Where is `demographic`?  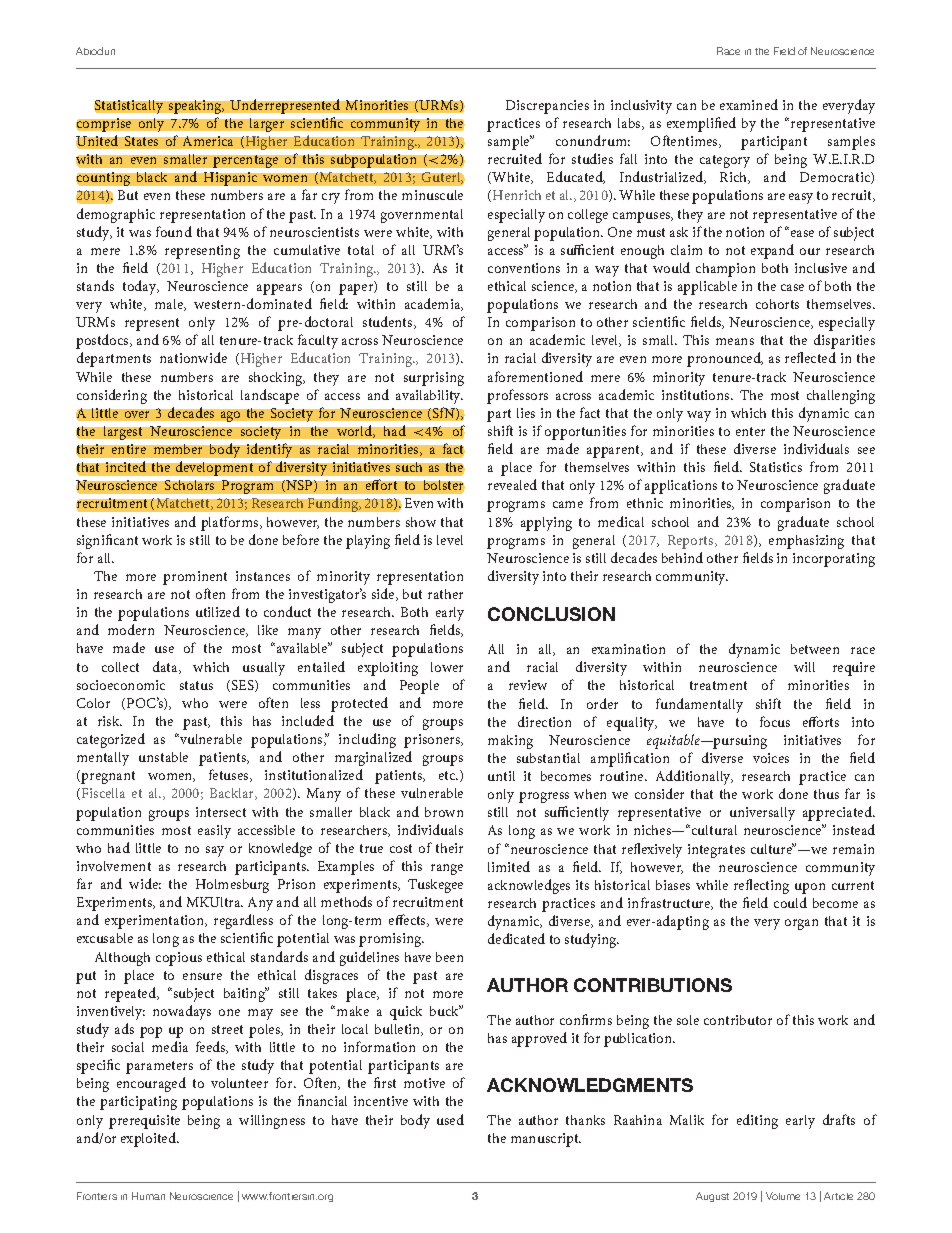 demographic is located at coordinates (116, 215).
